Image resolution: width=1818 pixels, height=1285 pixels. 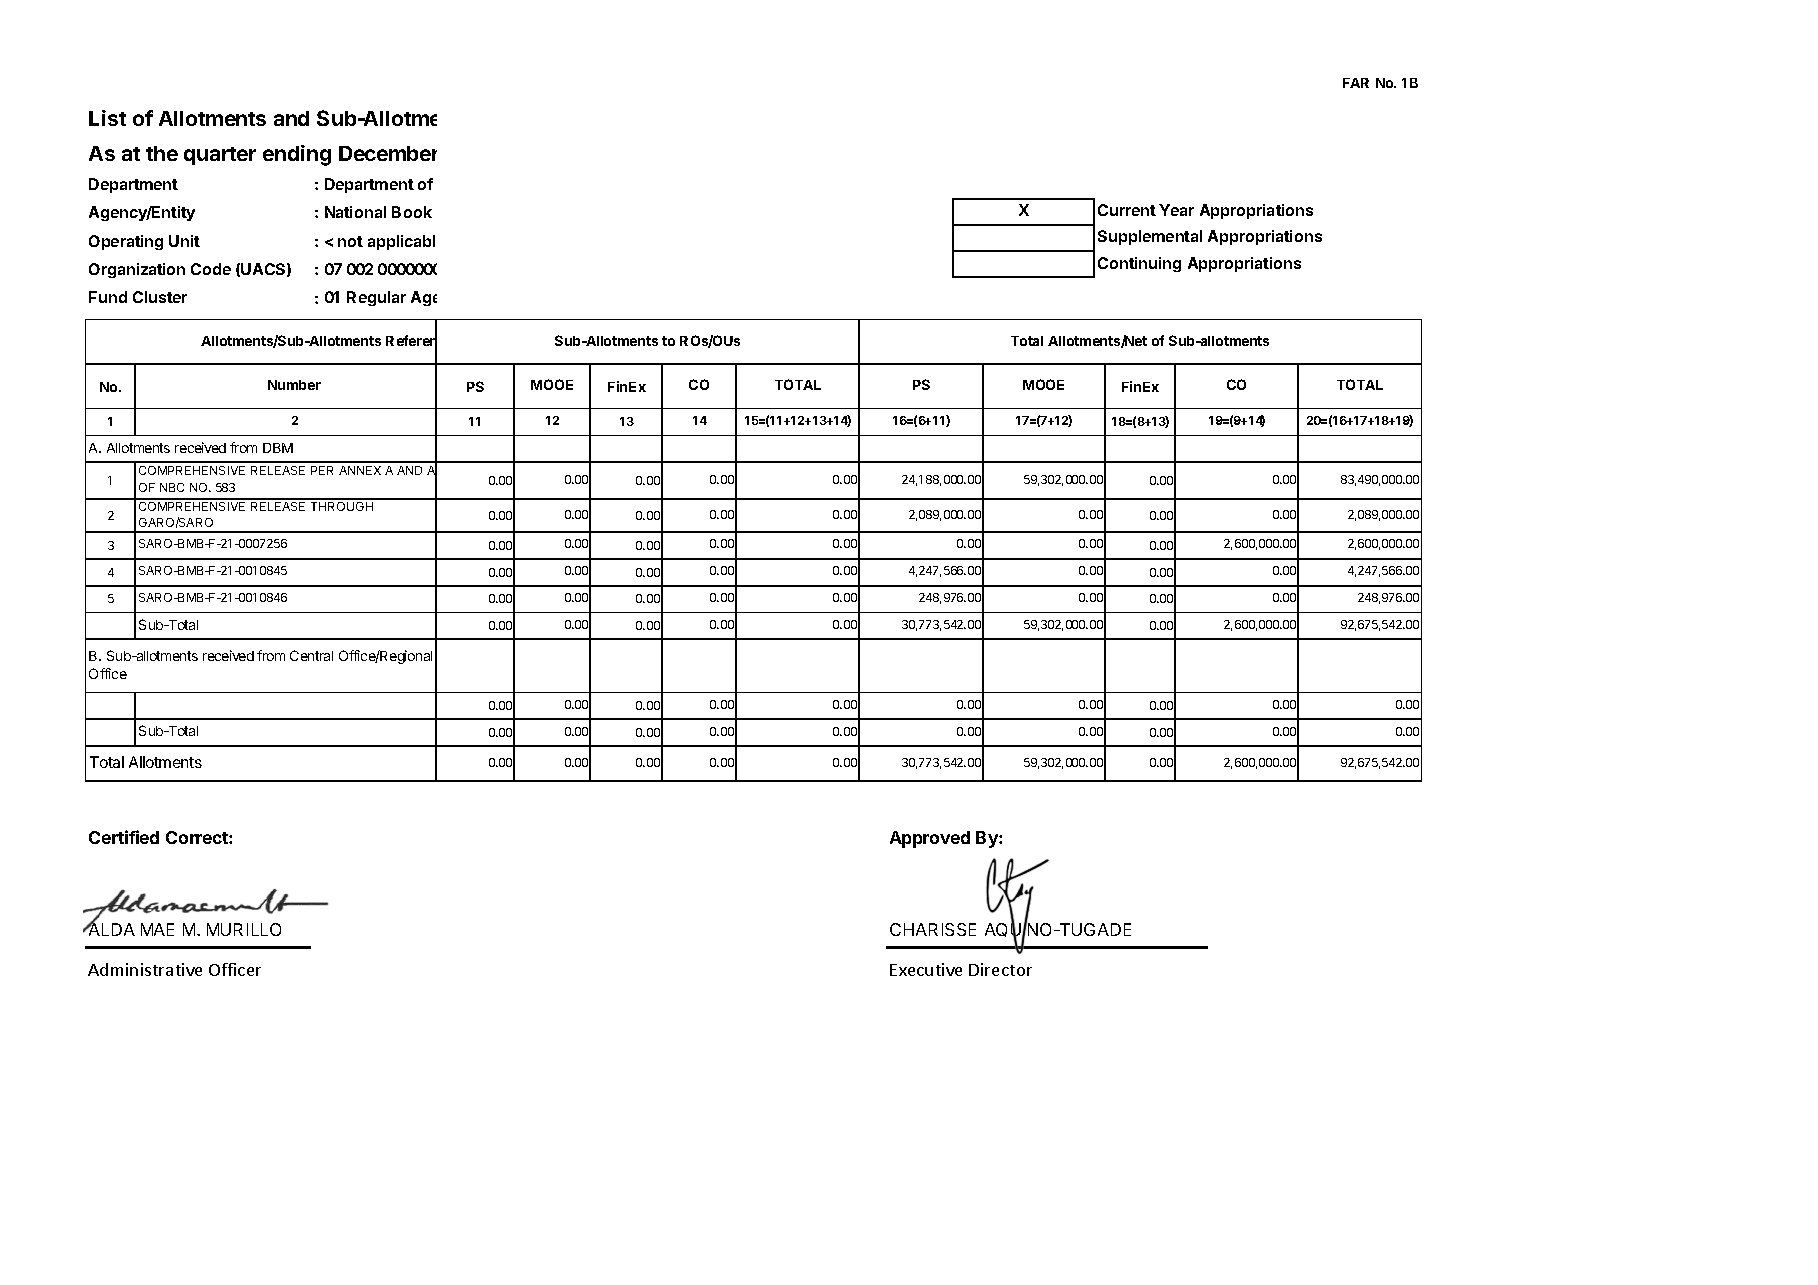 I want to click on Supplemental, so click(x=1150, y=237).
